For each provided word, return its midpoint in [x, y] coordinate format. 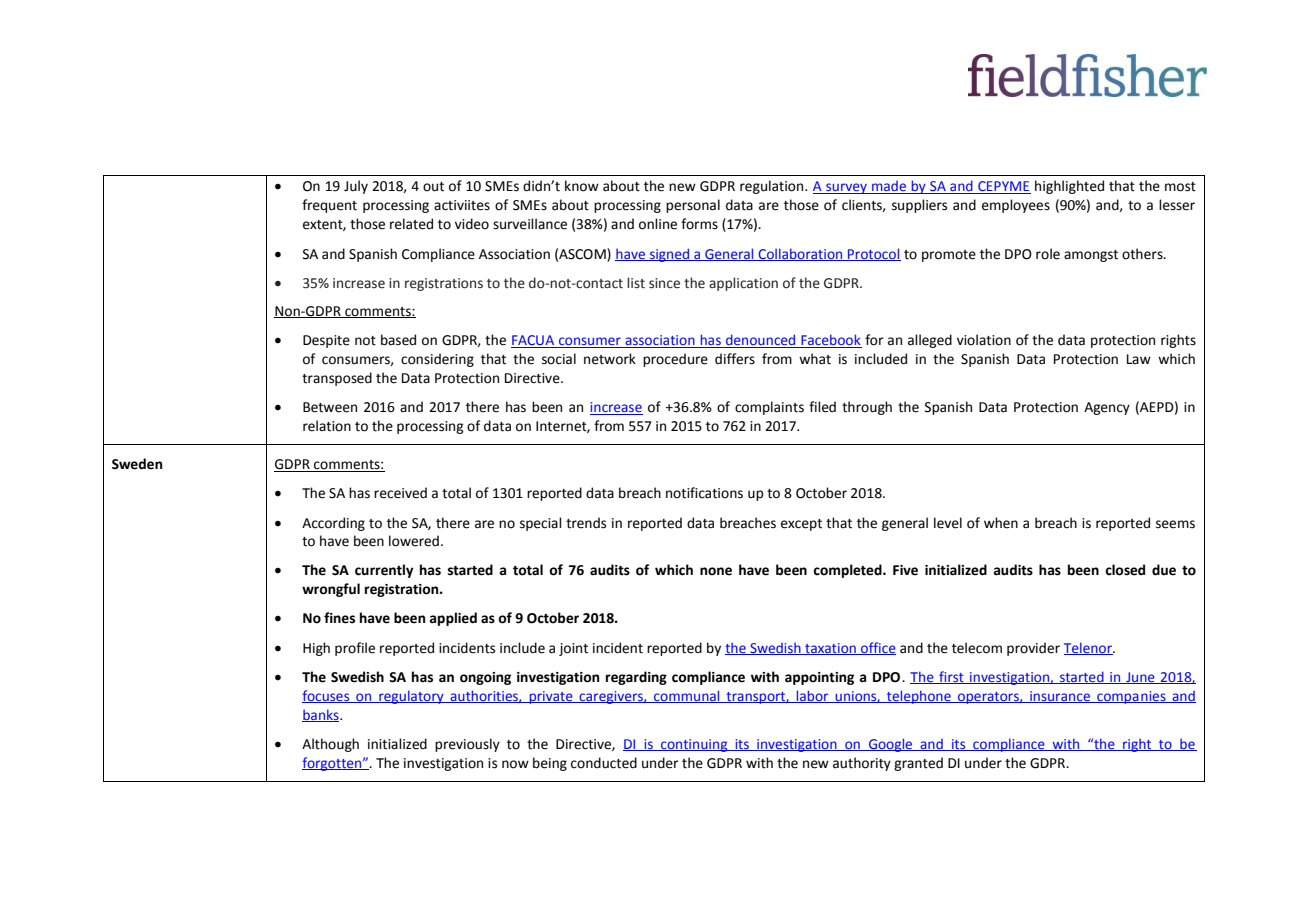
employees [1016, 206]
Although [330, 745]
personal [693, 206]
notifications [704, 493]
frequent [329, 206]
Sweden [137, 464]
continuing [694, 745]
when [1001, 523]
